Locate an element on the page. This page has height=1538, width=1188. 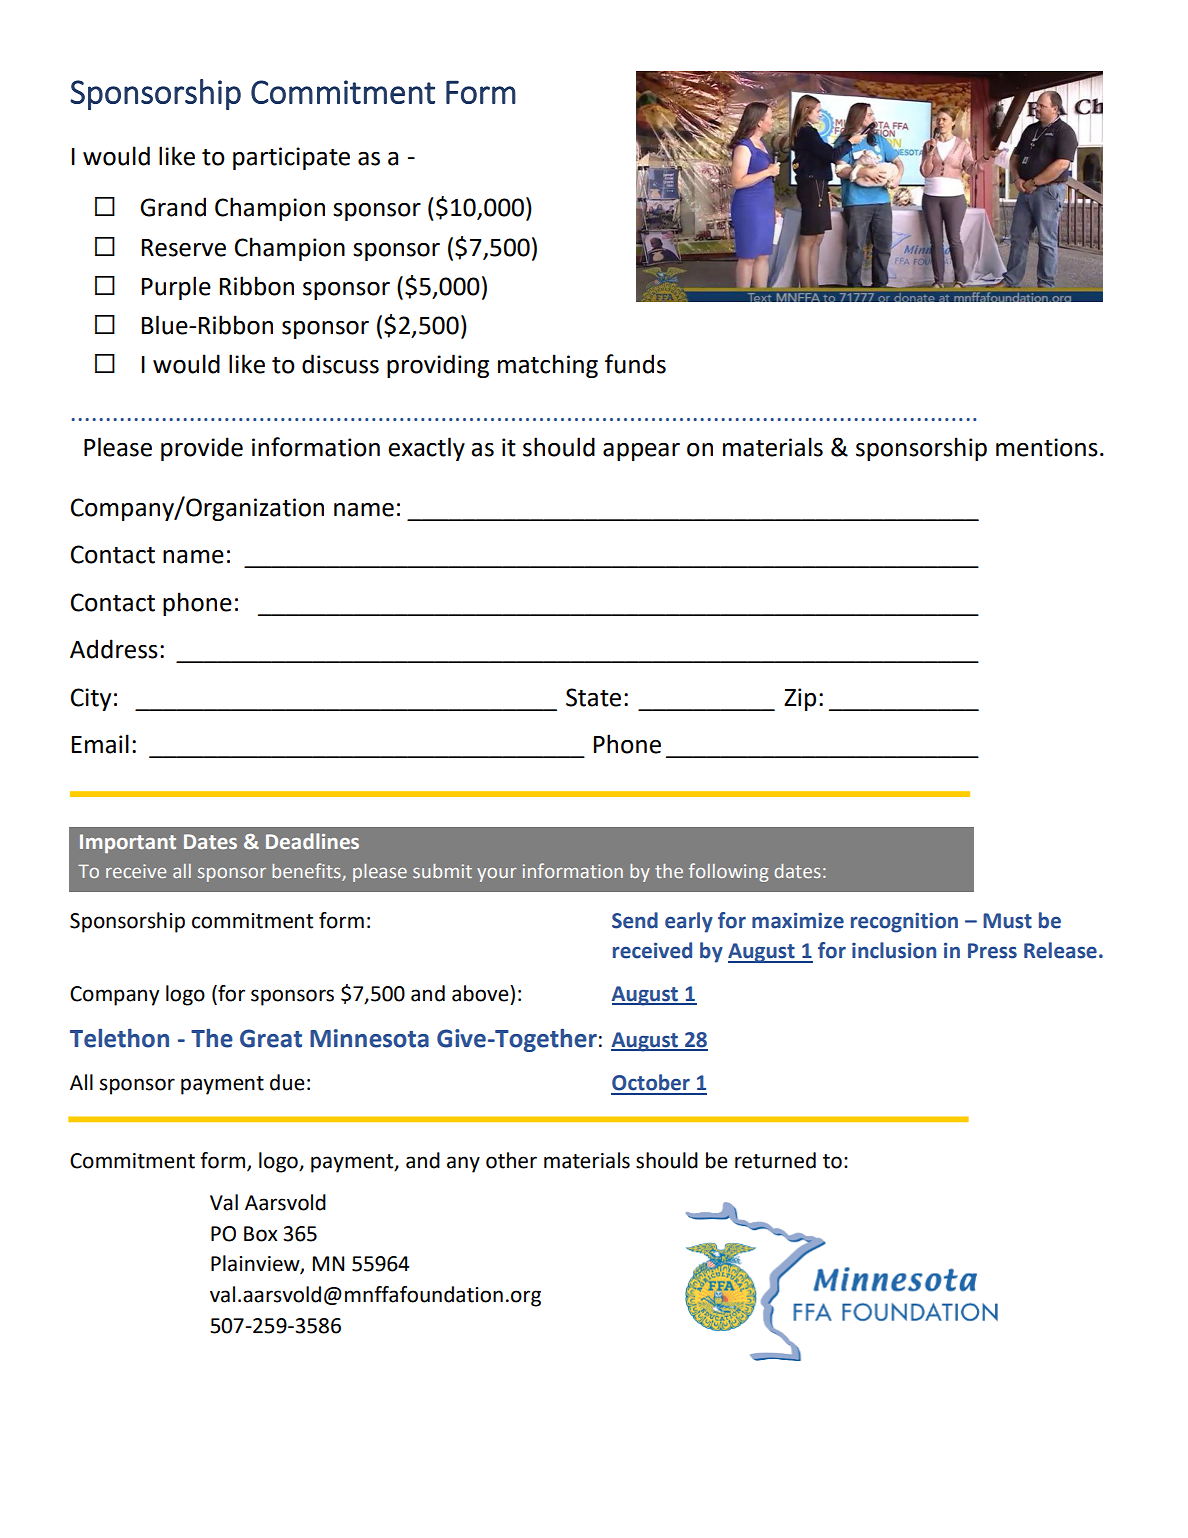
funds is located at coordinates (635, 364).
